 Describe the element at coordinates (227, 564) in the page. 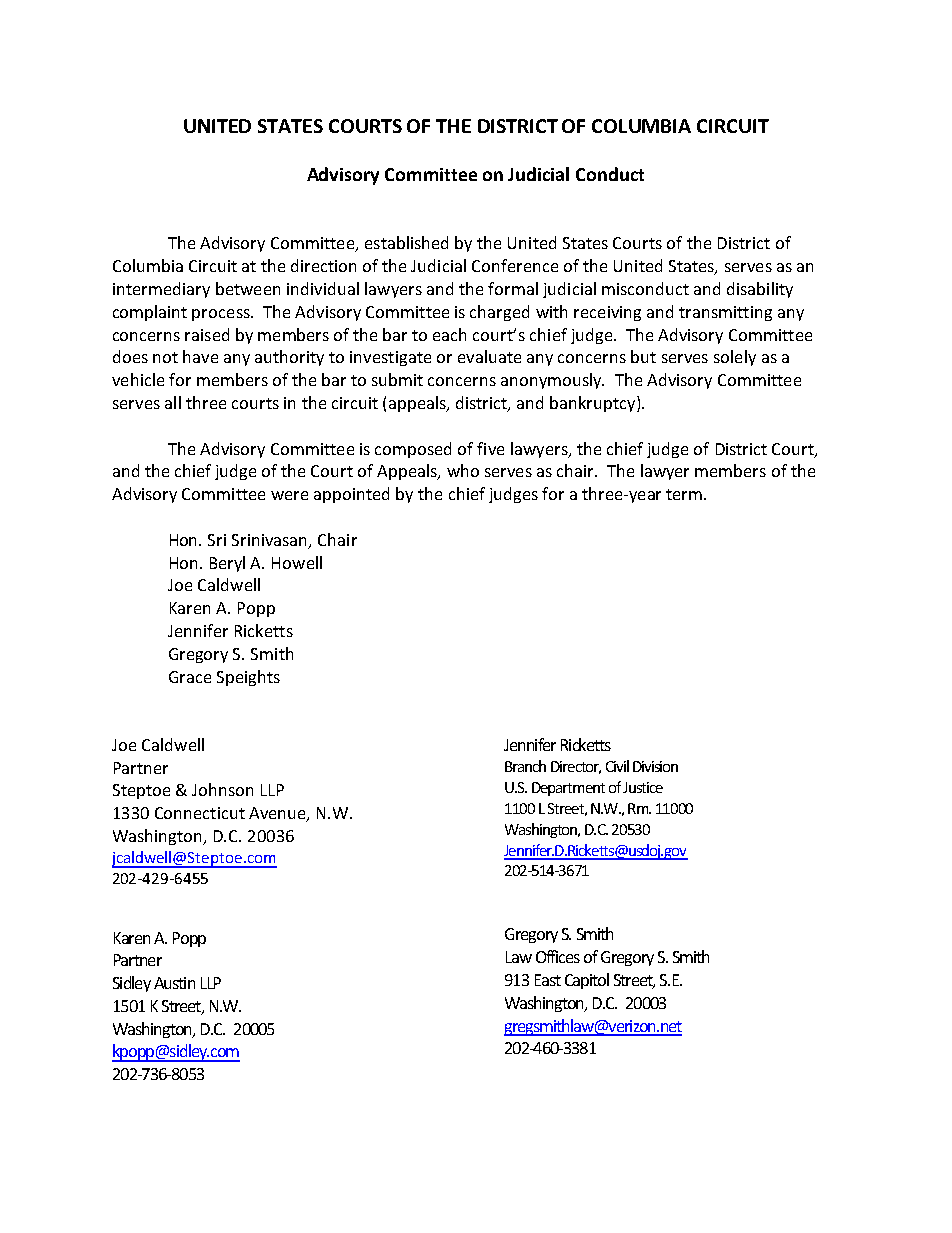

I see `Beryl` at that location.
